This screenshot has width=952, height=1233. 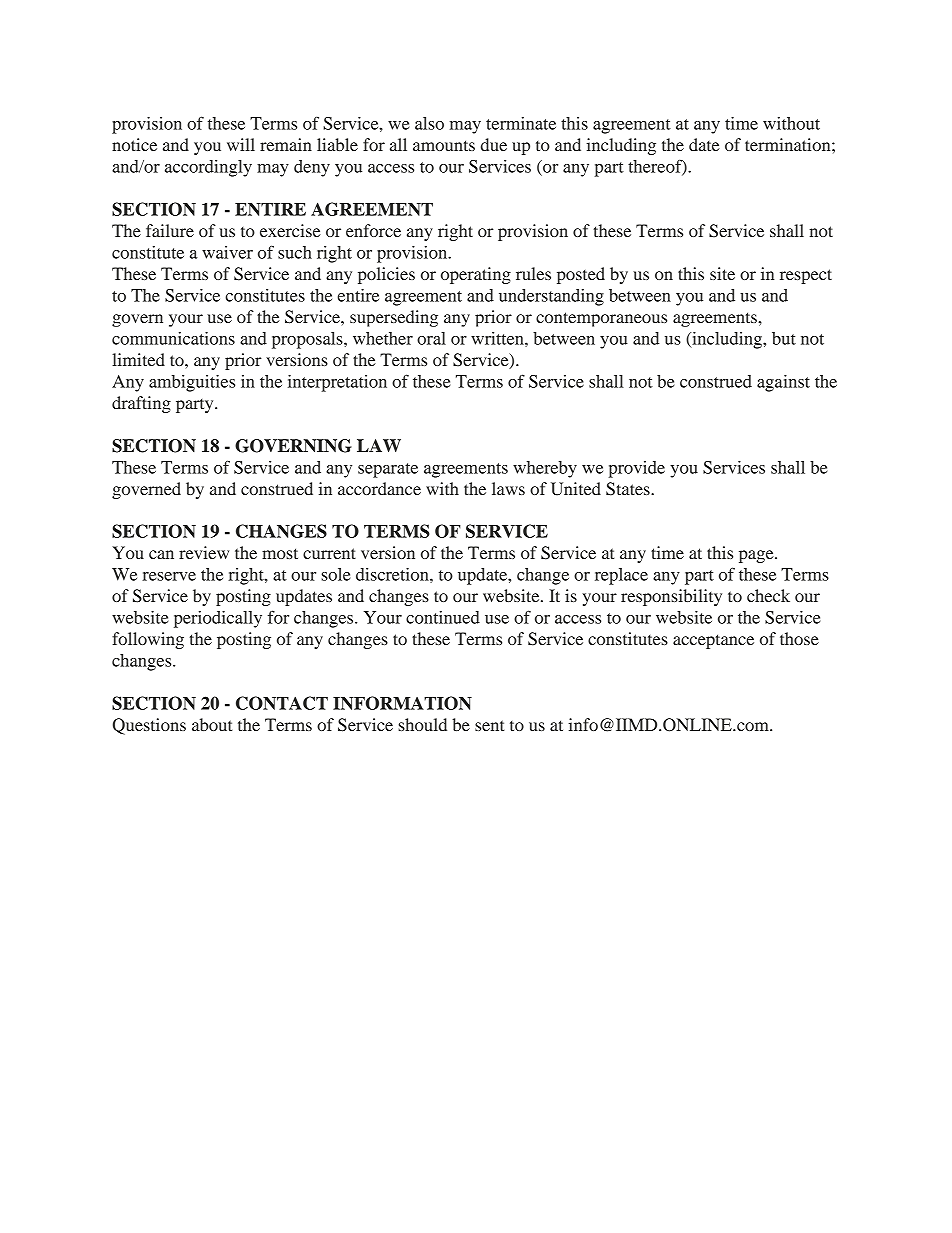 What do you see at coordinates (212, 724) in the screenshot?
I see `about` at bounding box center [212, 724].
